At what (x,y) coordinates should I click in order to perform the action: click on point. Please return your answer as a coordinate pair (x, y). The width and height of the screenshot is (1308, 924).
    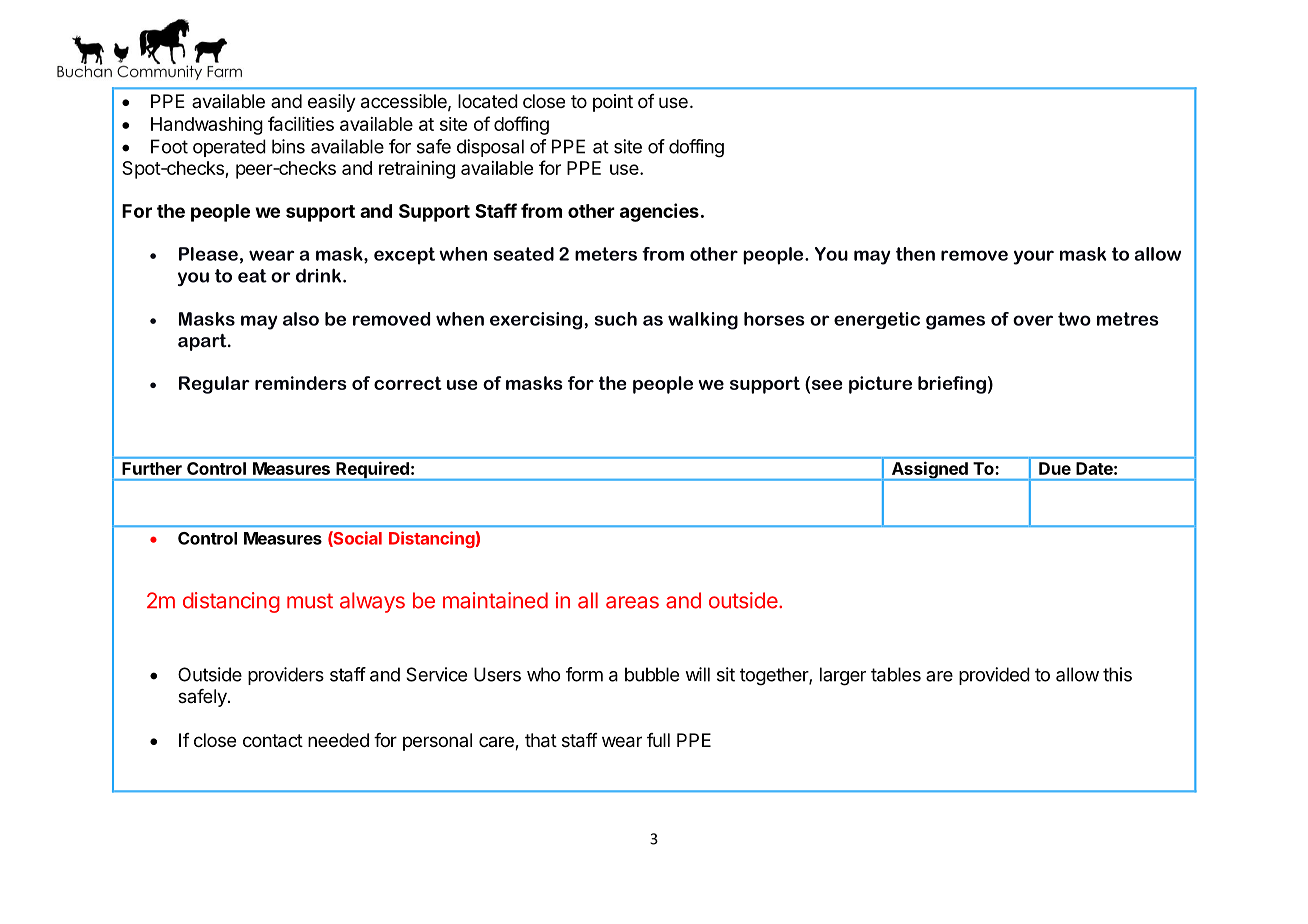
    Looking at the image, I should click on (613, 103).
